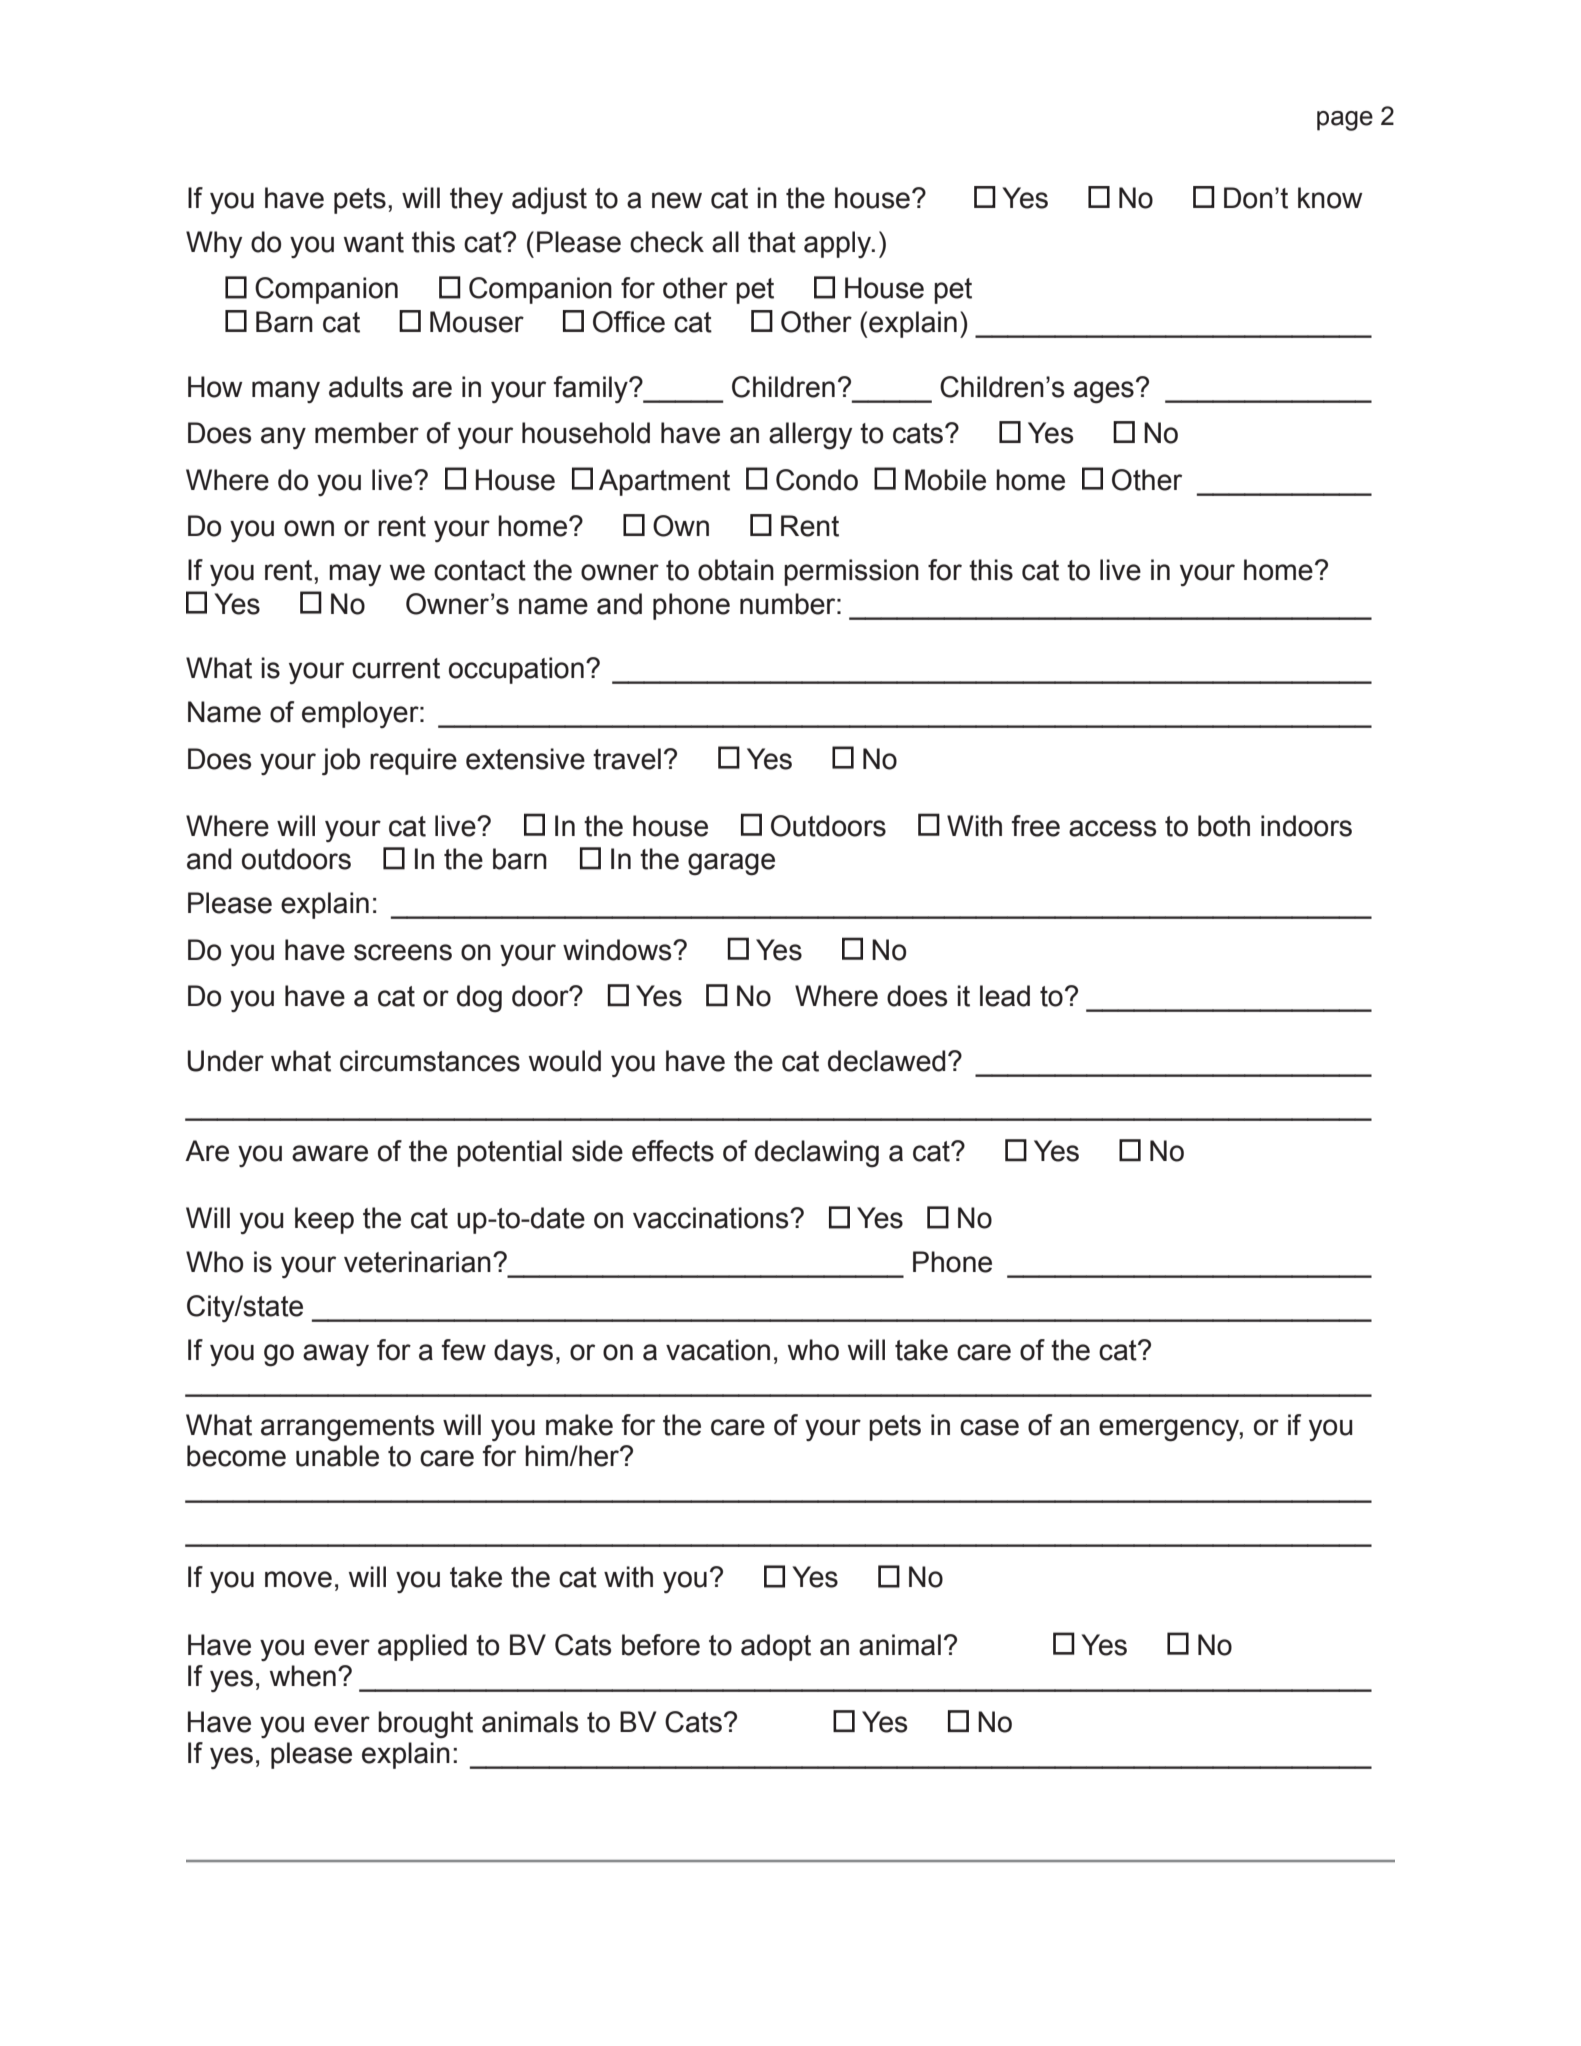 This screenshot has height=2046, width=1581. I want to click on know, so click(1330, 198).
